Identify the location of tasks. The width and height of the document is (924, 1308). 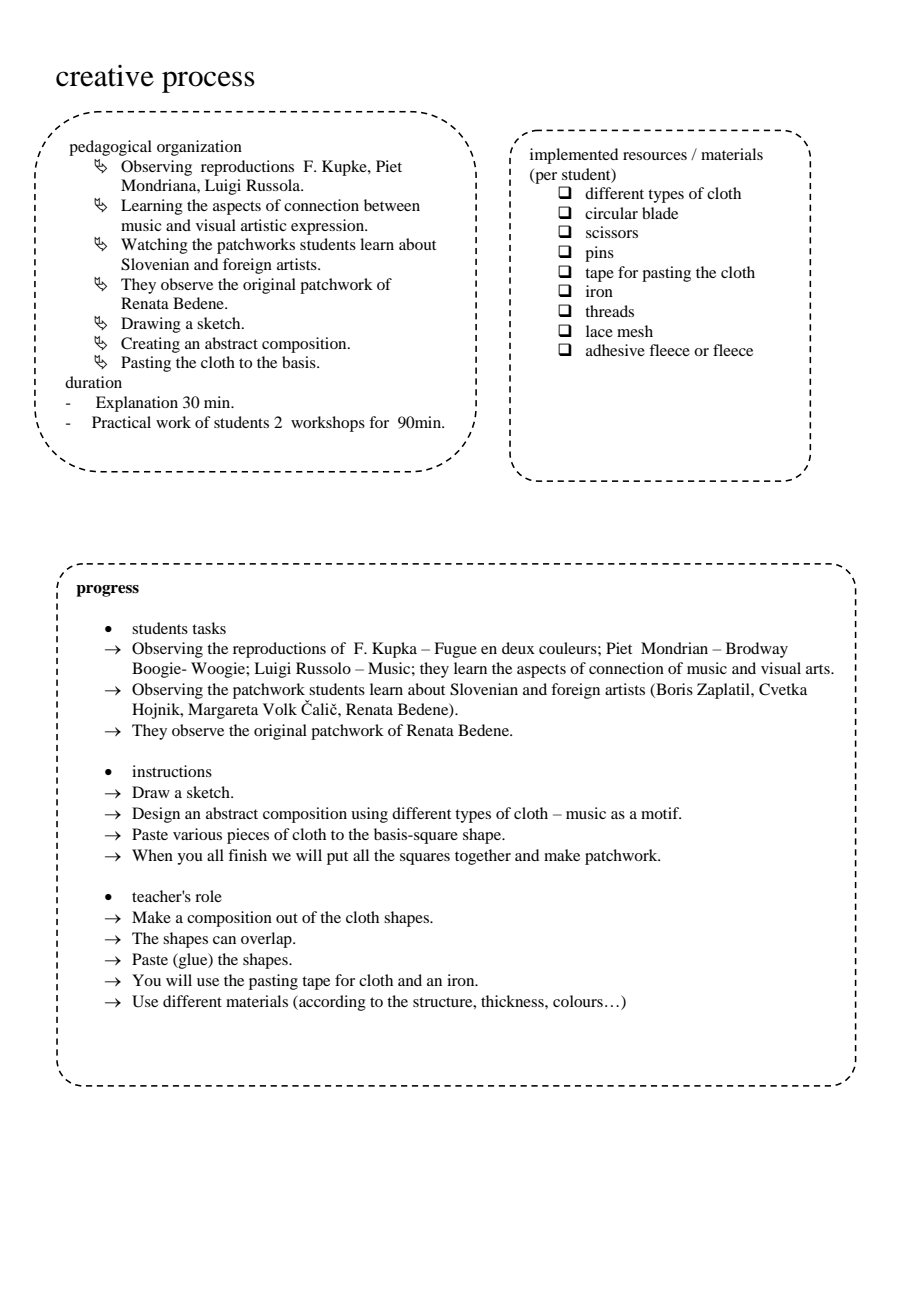
(209, 628).
